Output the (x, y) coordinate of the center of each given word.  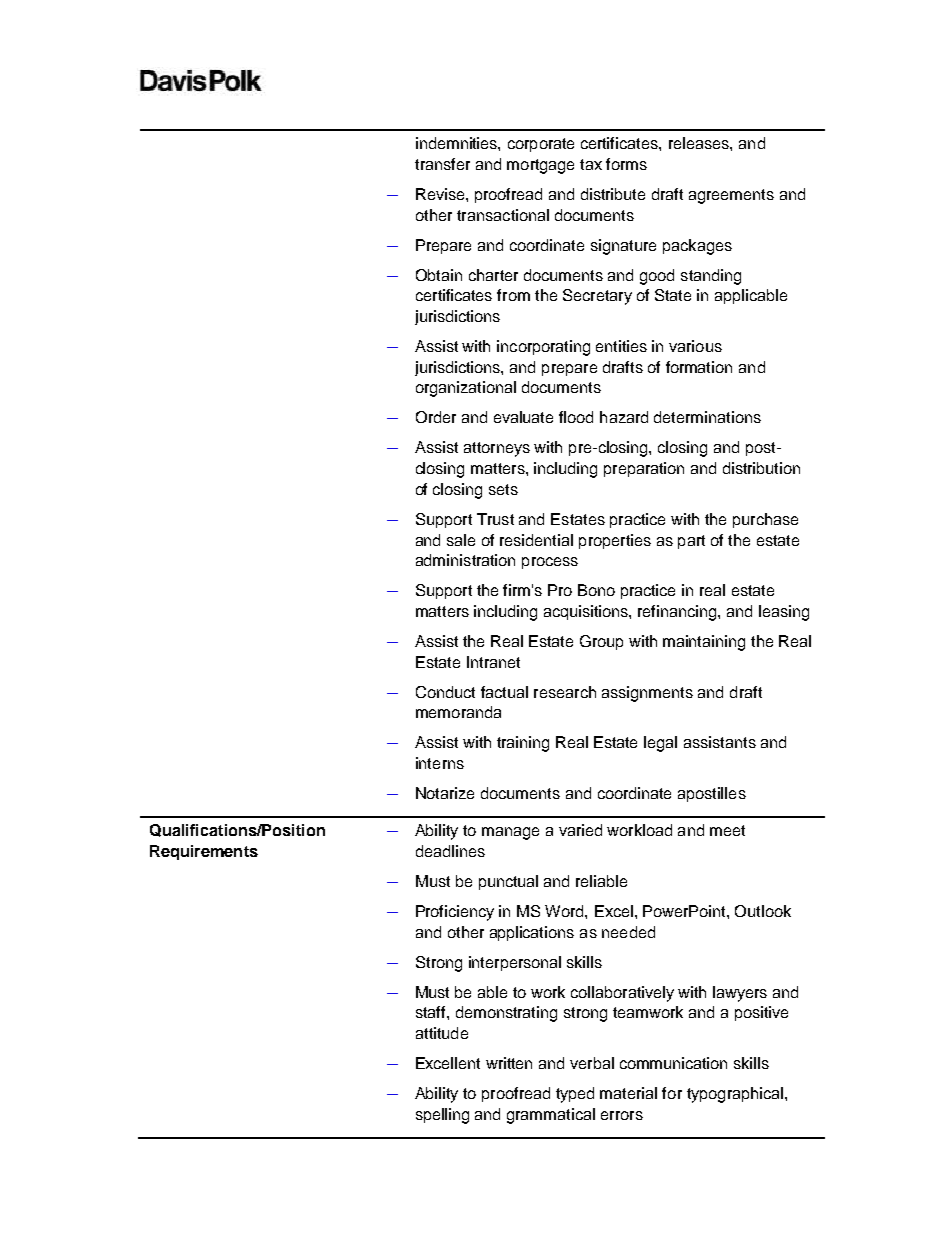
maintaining (704, 643)
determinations (707, 417)
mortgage (540, 166)
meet (727, 830)
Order (436, 417)
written (509, 1063)
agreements (731, 196)
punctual (508, 882)
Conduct (445, 692)
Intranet (493, 662)
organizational (466, 389)
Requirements (204, 852)
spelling (442, 1116)
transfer (442, 164)
